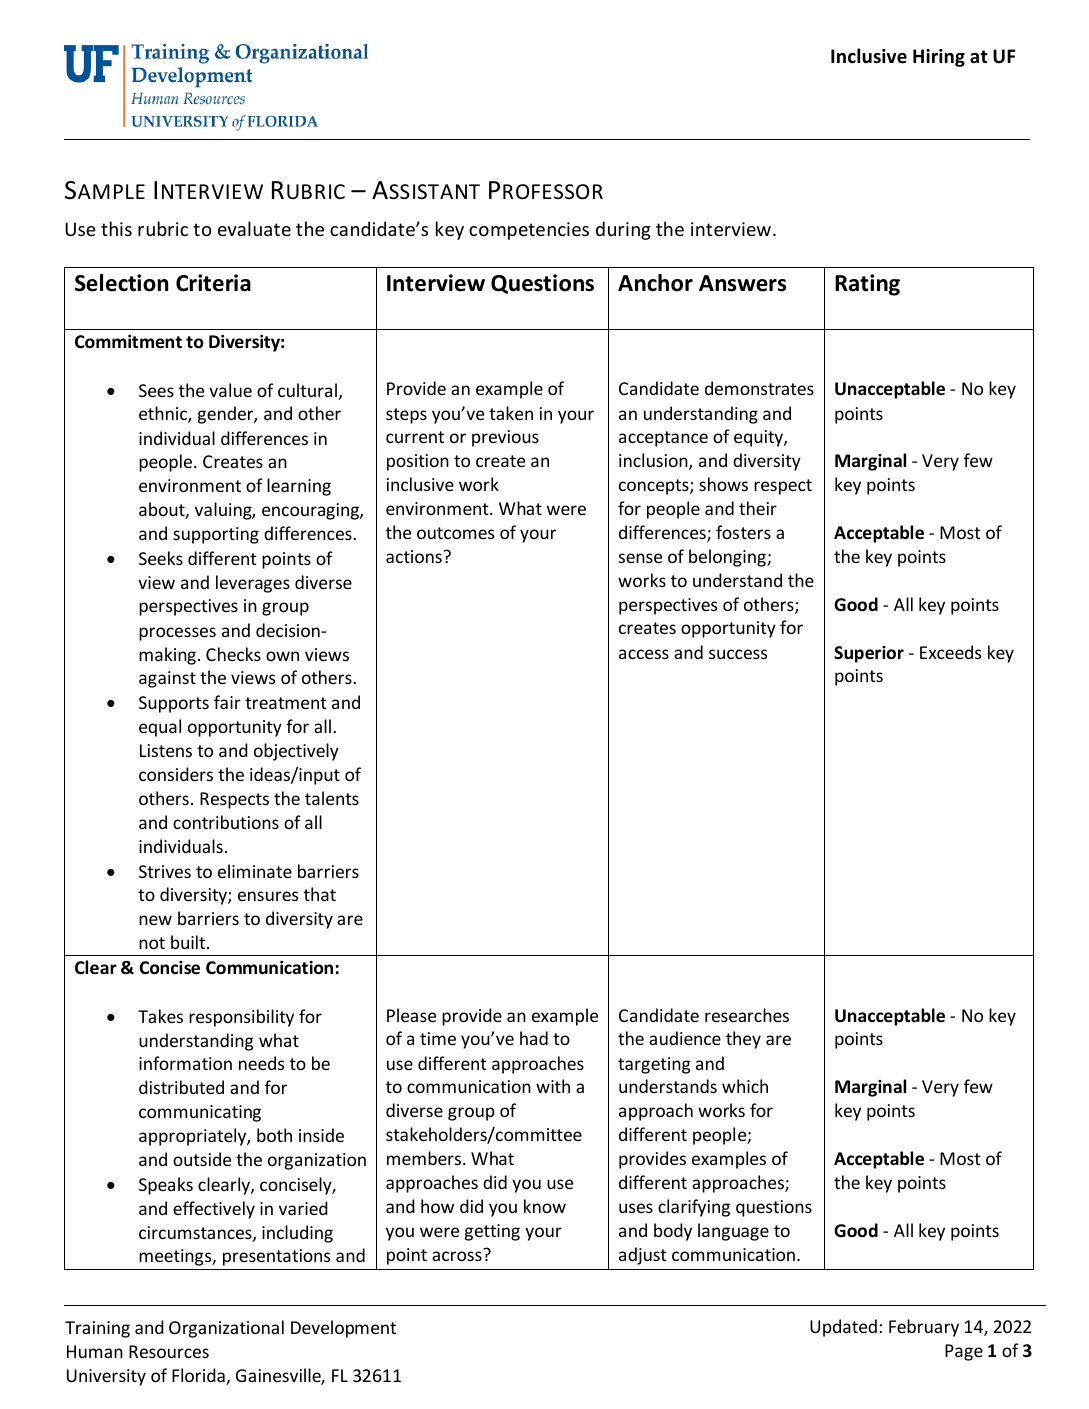 The height and width of the screenshot is (1409, 1089). What do you see at coordinates (174, 704) in the screenshot?
I see `Supports` at bounding box center [174, 704].
